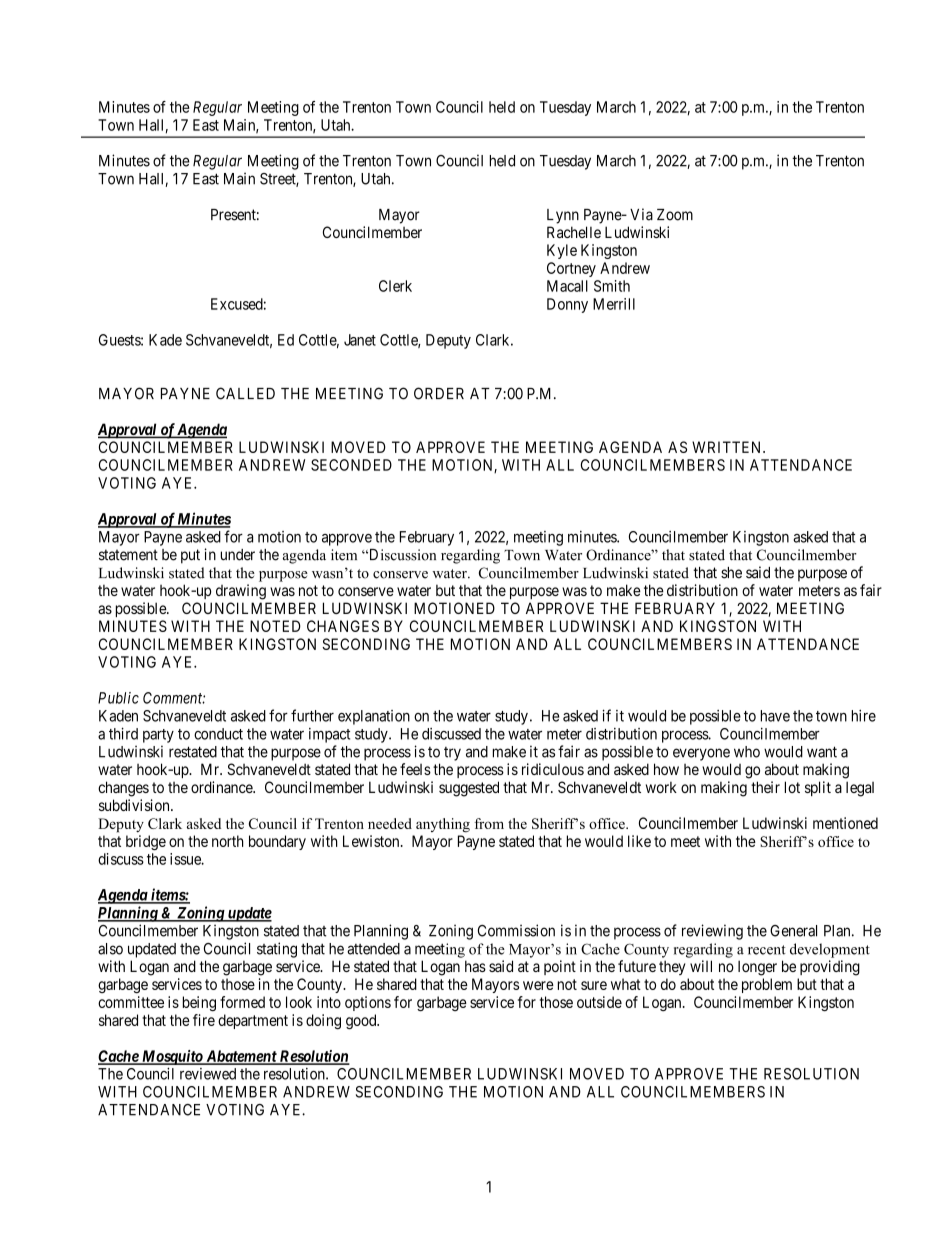 This image has height=1233, width=952. What do you see at coordinates (275, 626) in the image?
I see `NOTED` at bounding box center [275, 626].
